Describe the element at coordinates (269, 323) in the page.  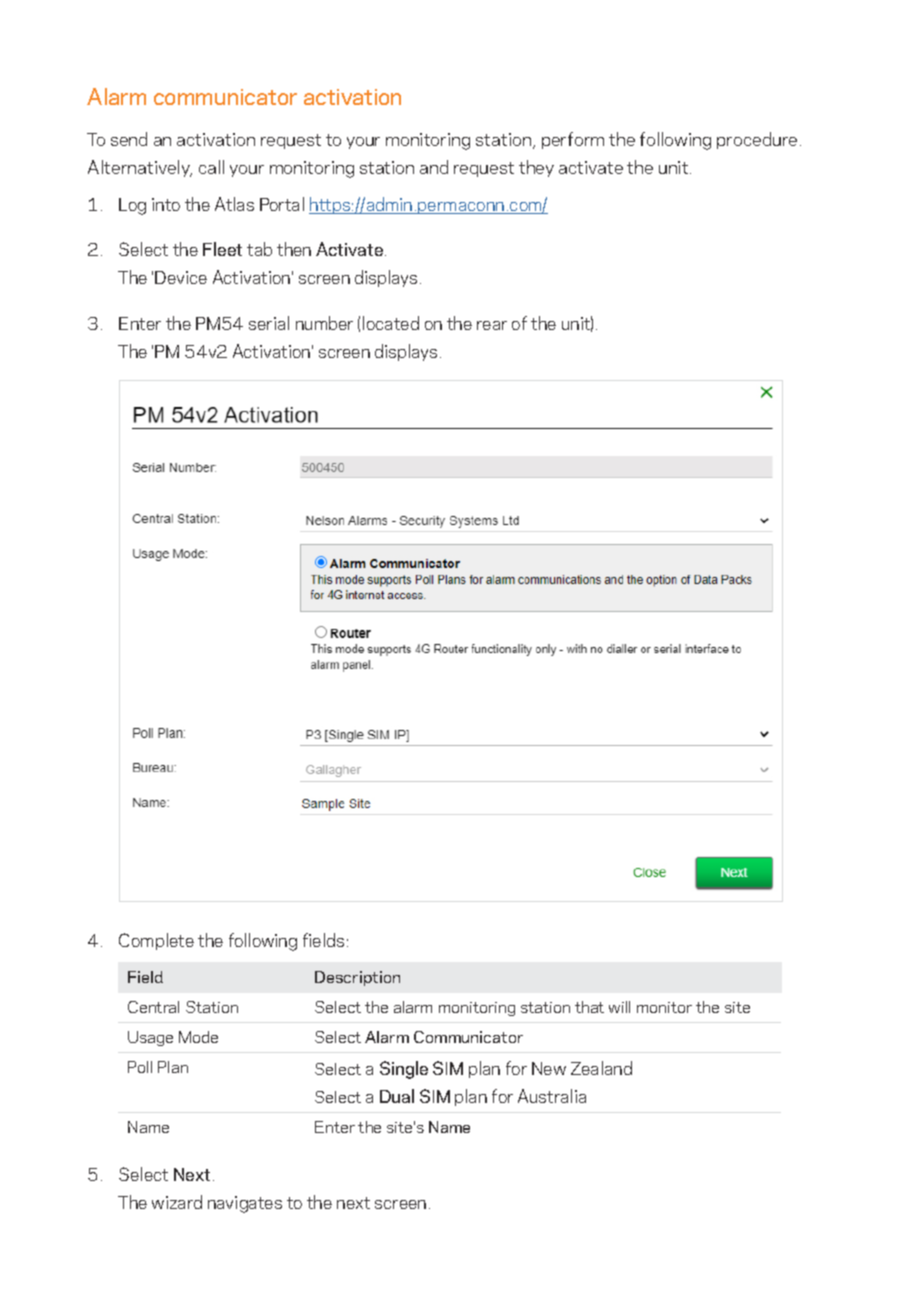
I see `serial` at that location.
